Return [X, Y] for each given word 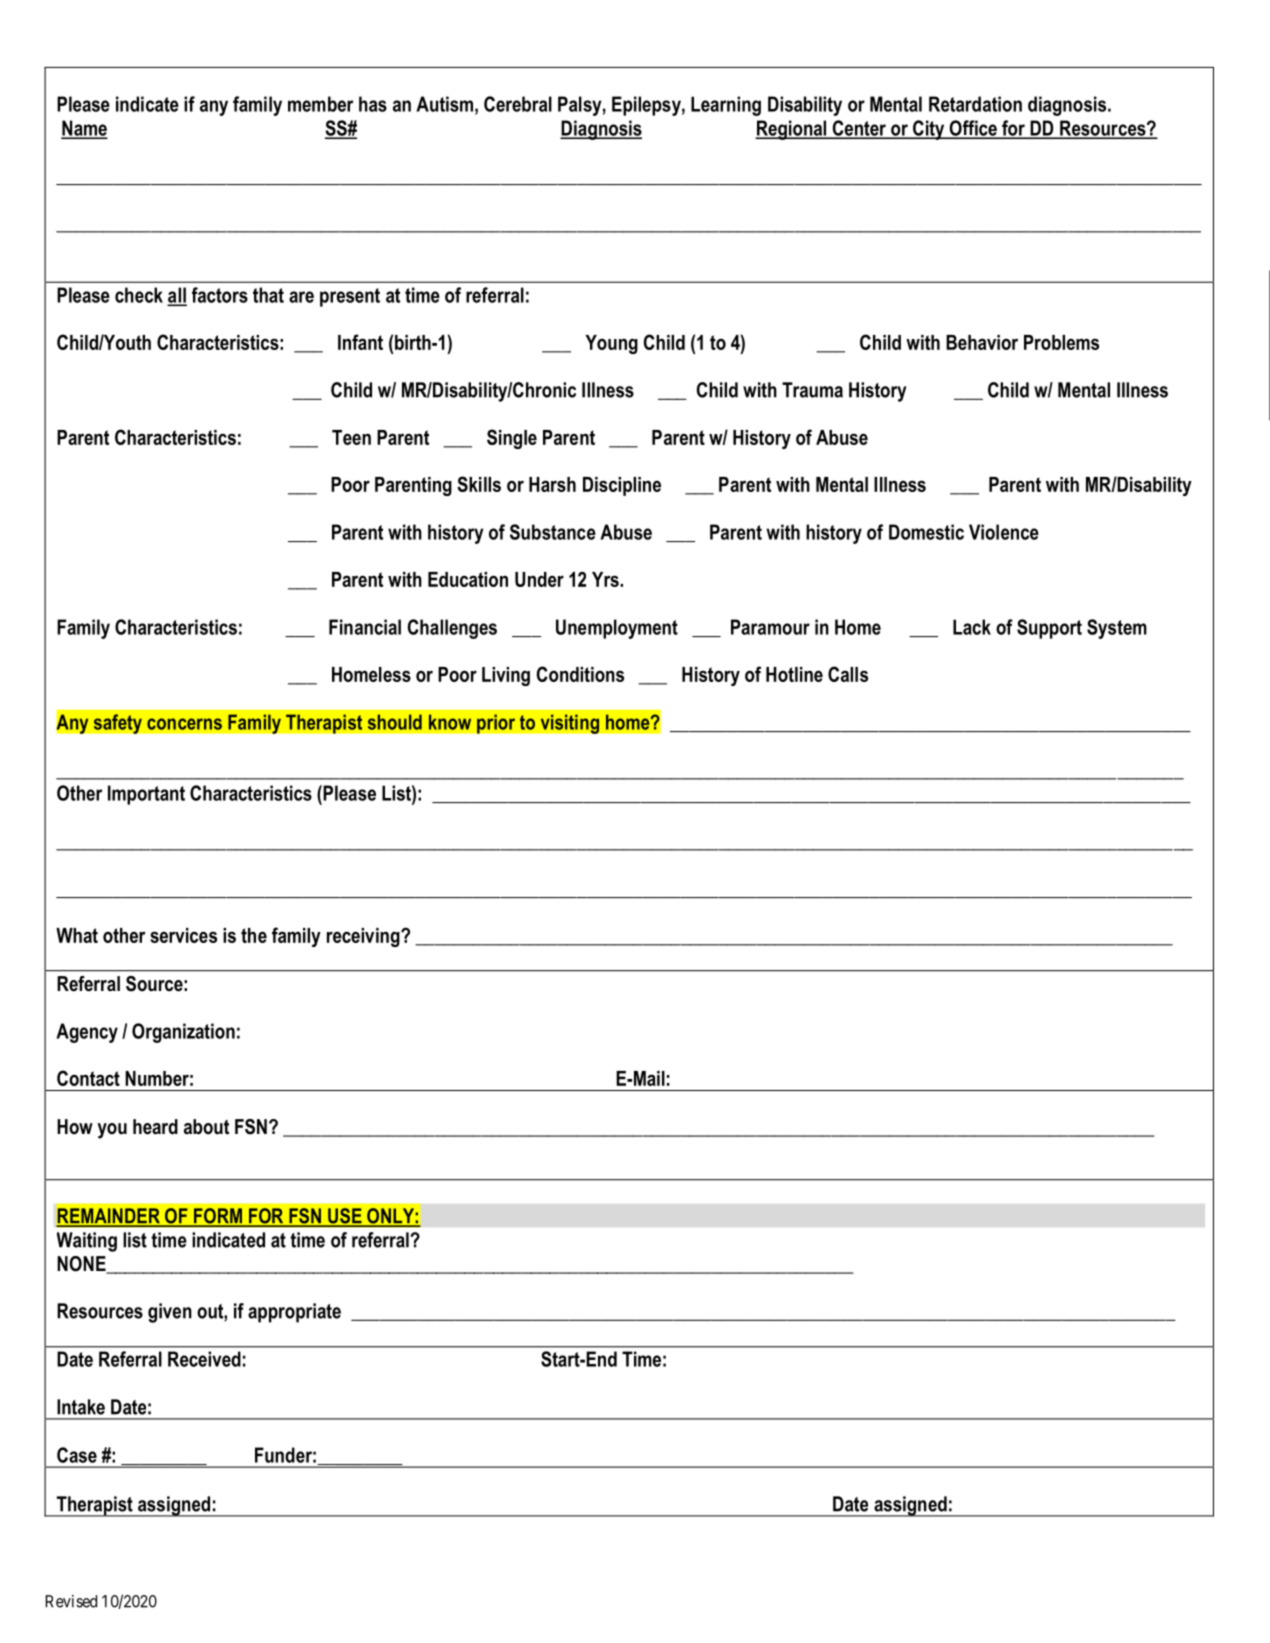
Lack [972, 627]
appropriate [294, 1313]
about [206, 1127]
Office [973, 129]
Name [84, 129]
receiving [364, 937]
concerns [184, 724]
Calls [848, 674]
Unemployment [617, 629]
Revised [71, 1601]
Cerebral [518, 104]
